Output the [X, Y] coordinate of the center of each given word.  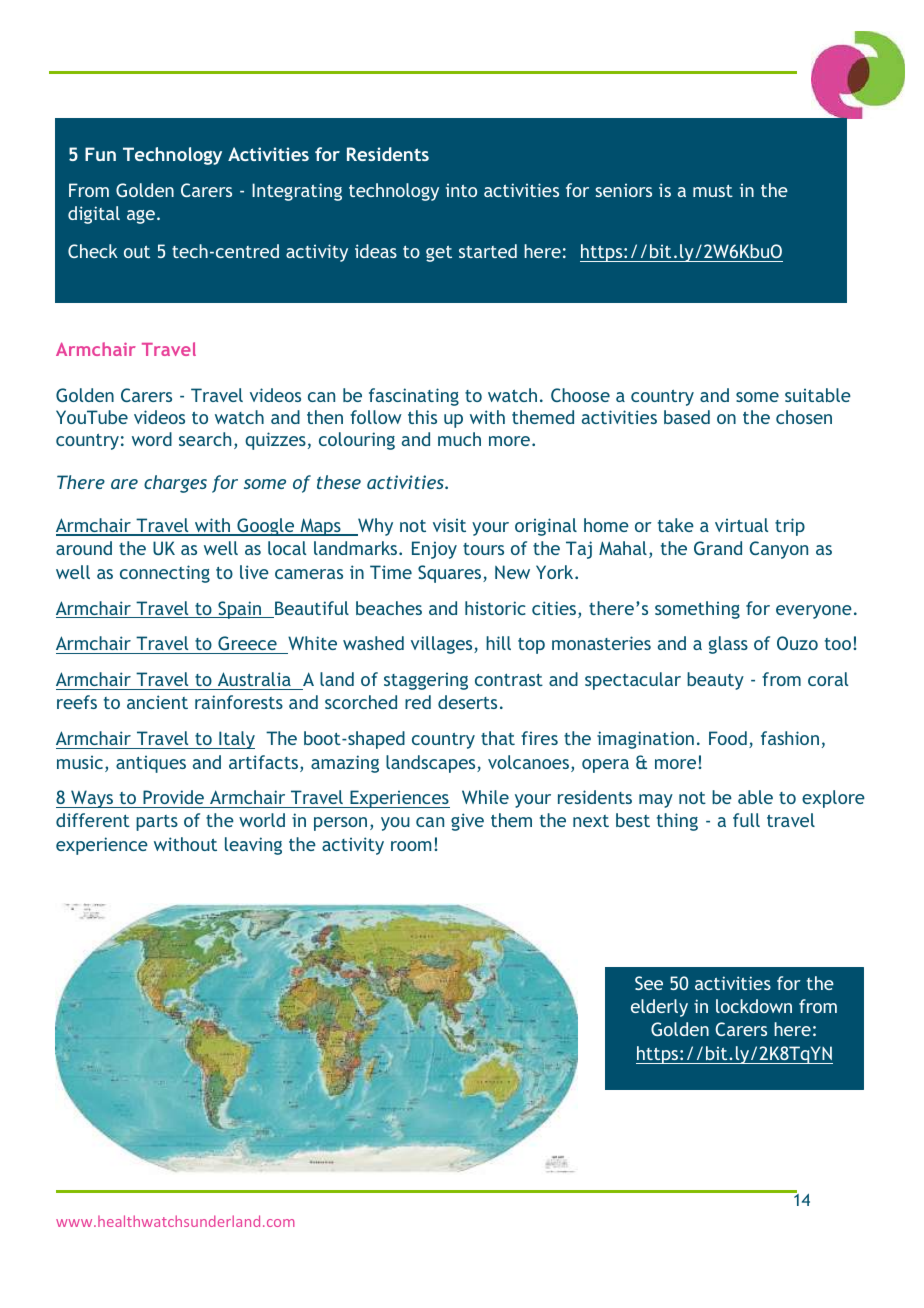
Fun [100, 154]
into [461, 190]
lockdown [754, 1006]
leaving [253, 846]
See [649, 983]
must [713, 191]
